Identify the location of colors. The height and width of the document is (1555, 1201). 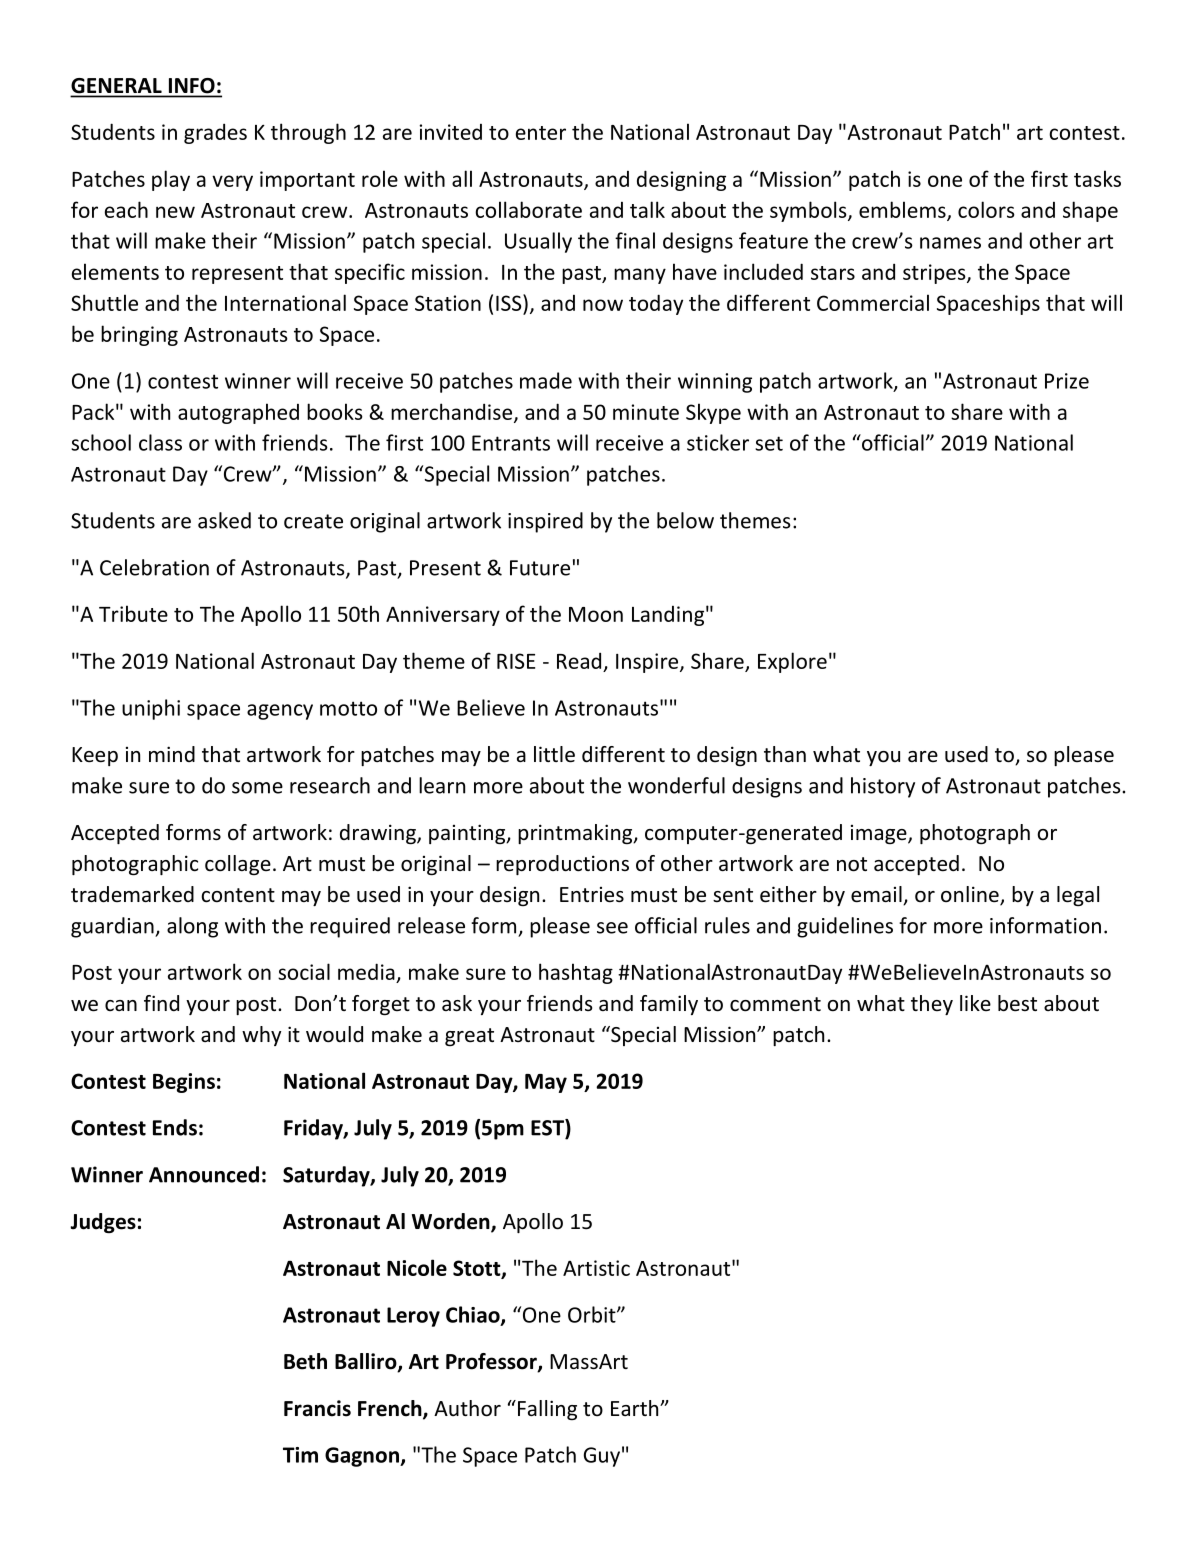
(986, 209).
